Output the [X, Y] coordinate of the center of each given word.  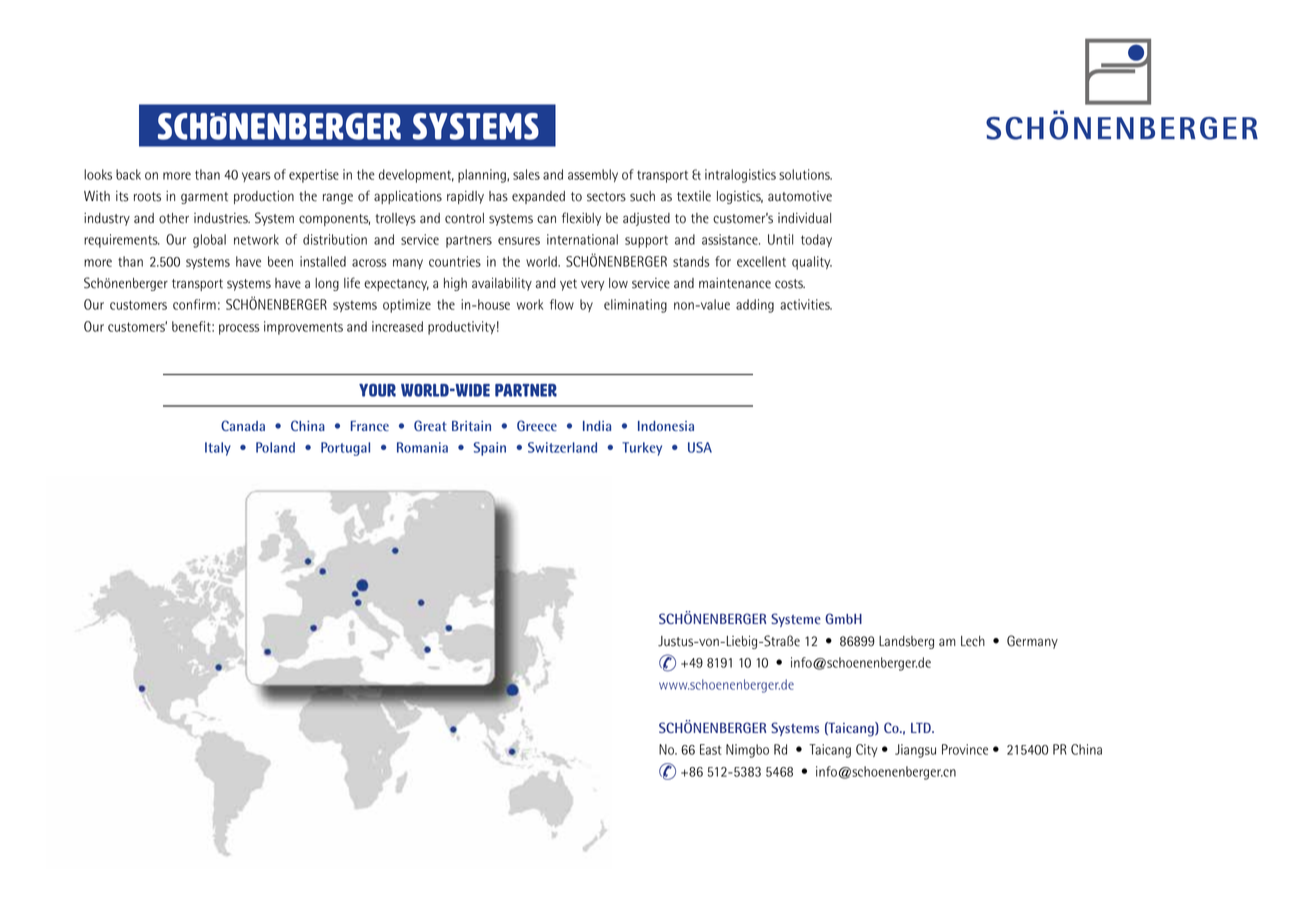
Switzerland [562, 447]
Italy [218, 449]
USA [700, 447]
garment [204, 198]
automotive [800, 196]
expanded [538, 197]
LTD [922, 727]
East [711, 749]
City [867, 750]
